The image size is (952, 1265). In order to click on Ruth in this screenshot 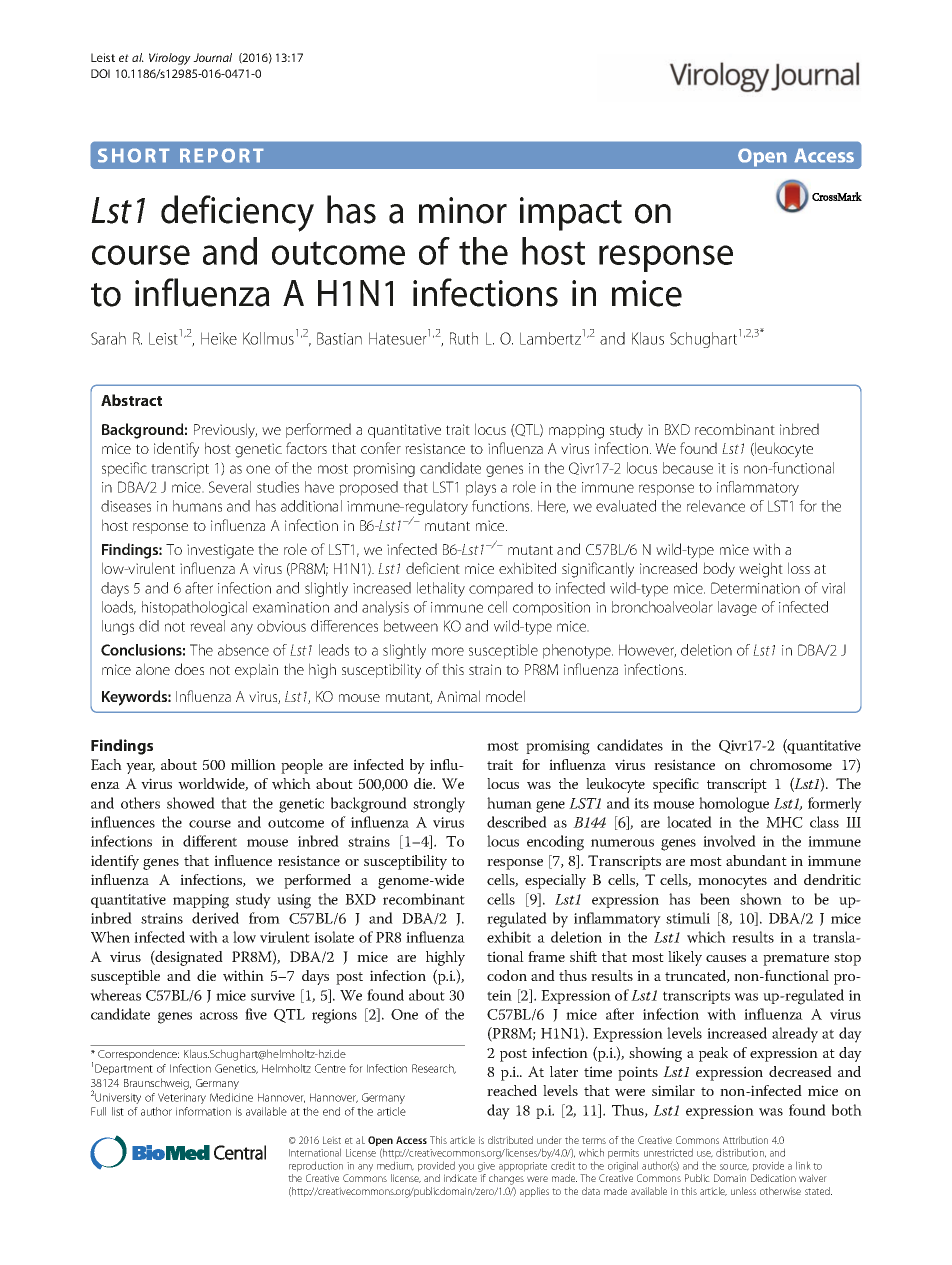, I will do `click(464, 338)`.
